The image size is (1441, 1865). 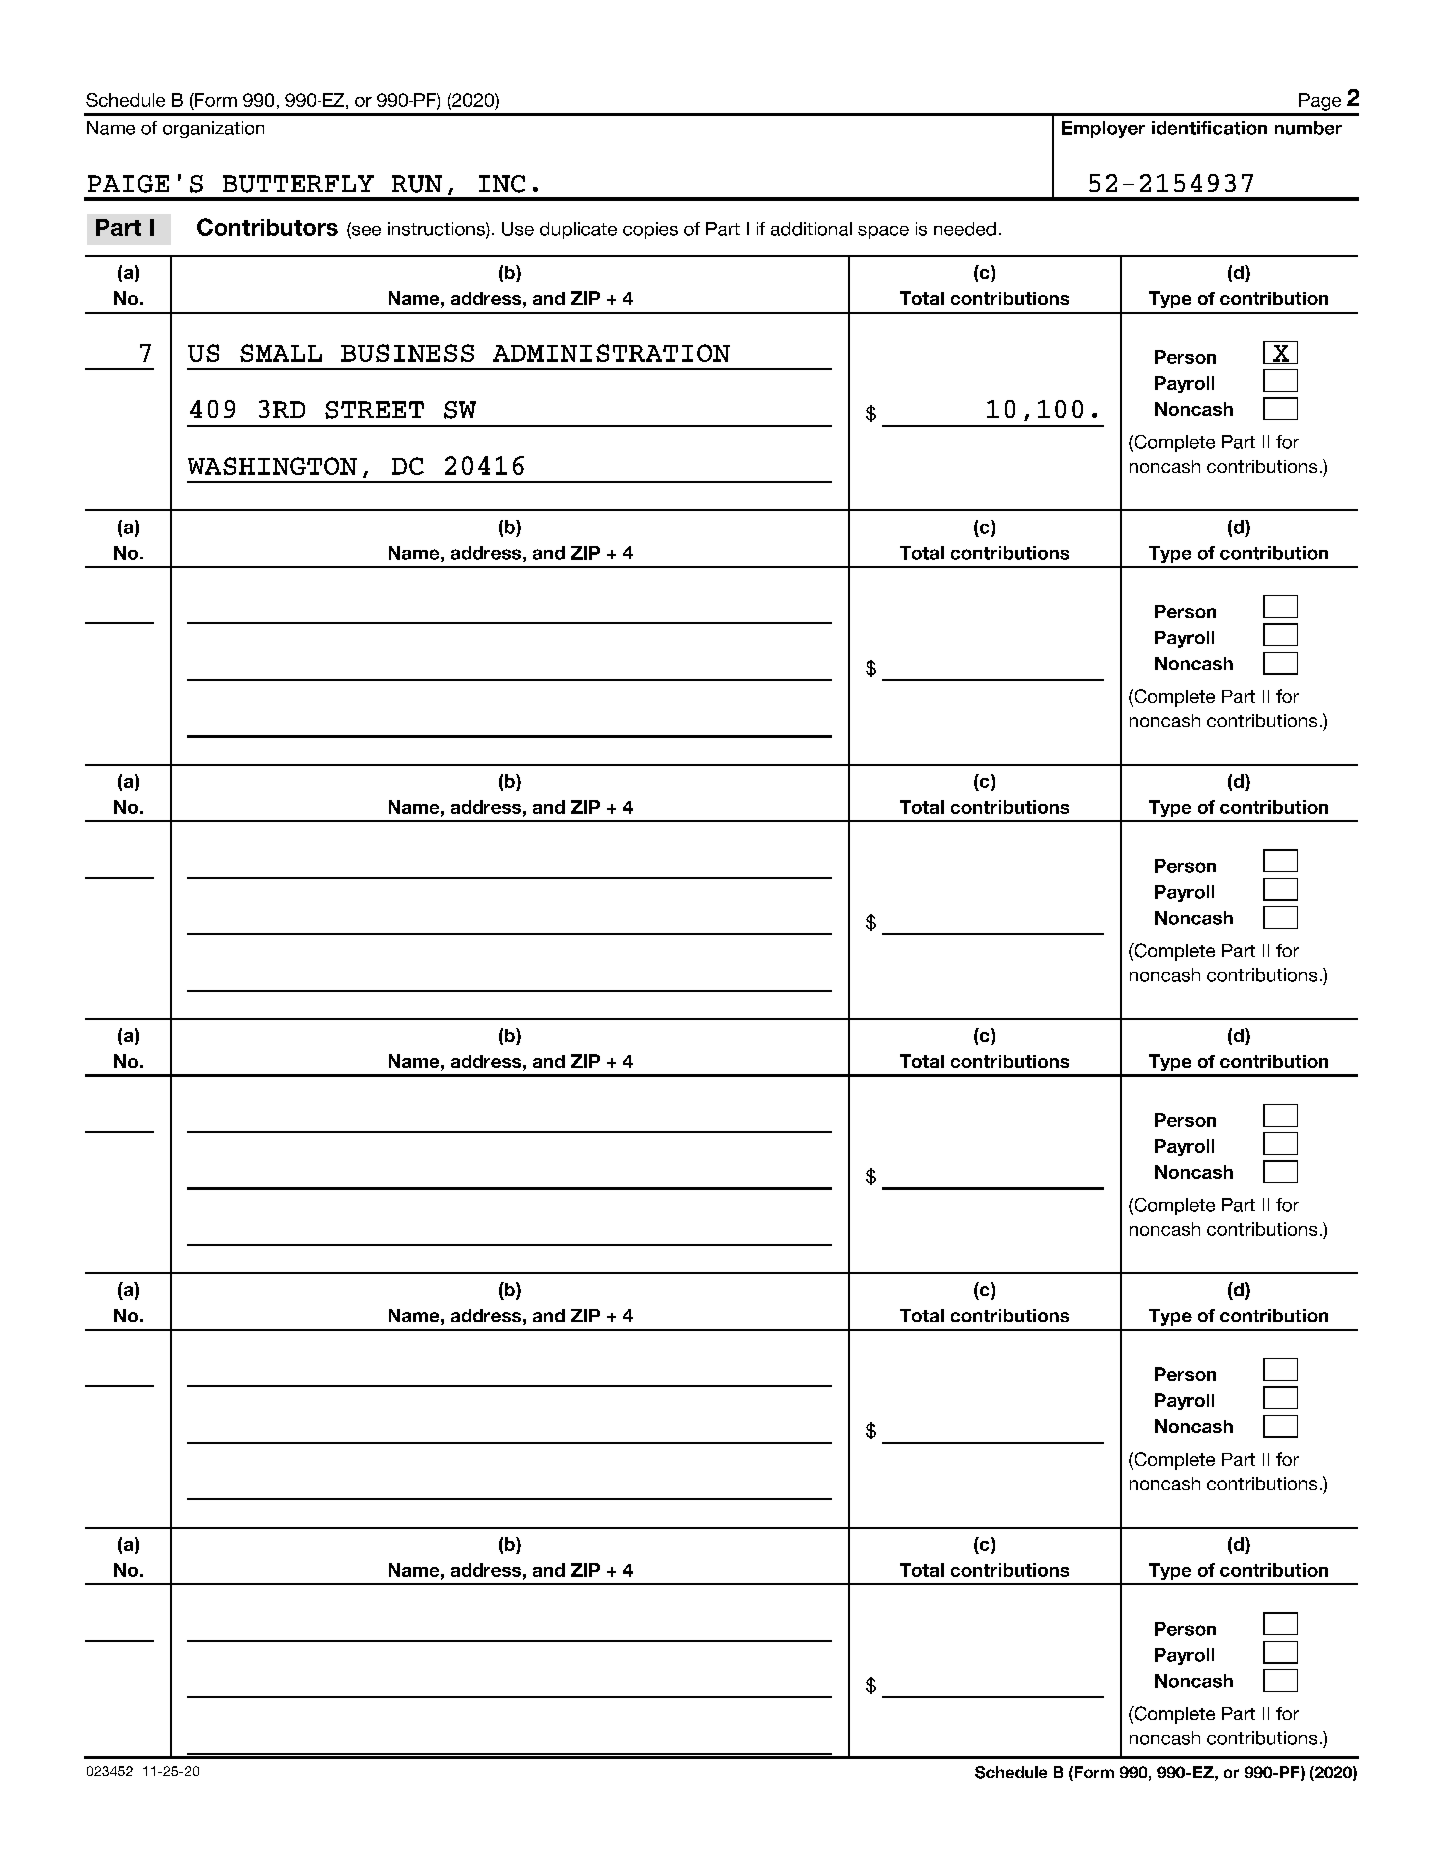 What do you see at coordinates (578, 230) in the screenshot?
I see `duplicate` at bounding box center [578, 230].
